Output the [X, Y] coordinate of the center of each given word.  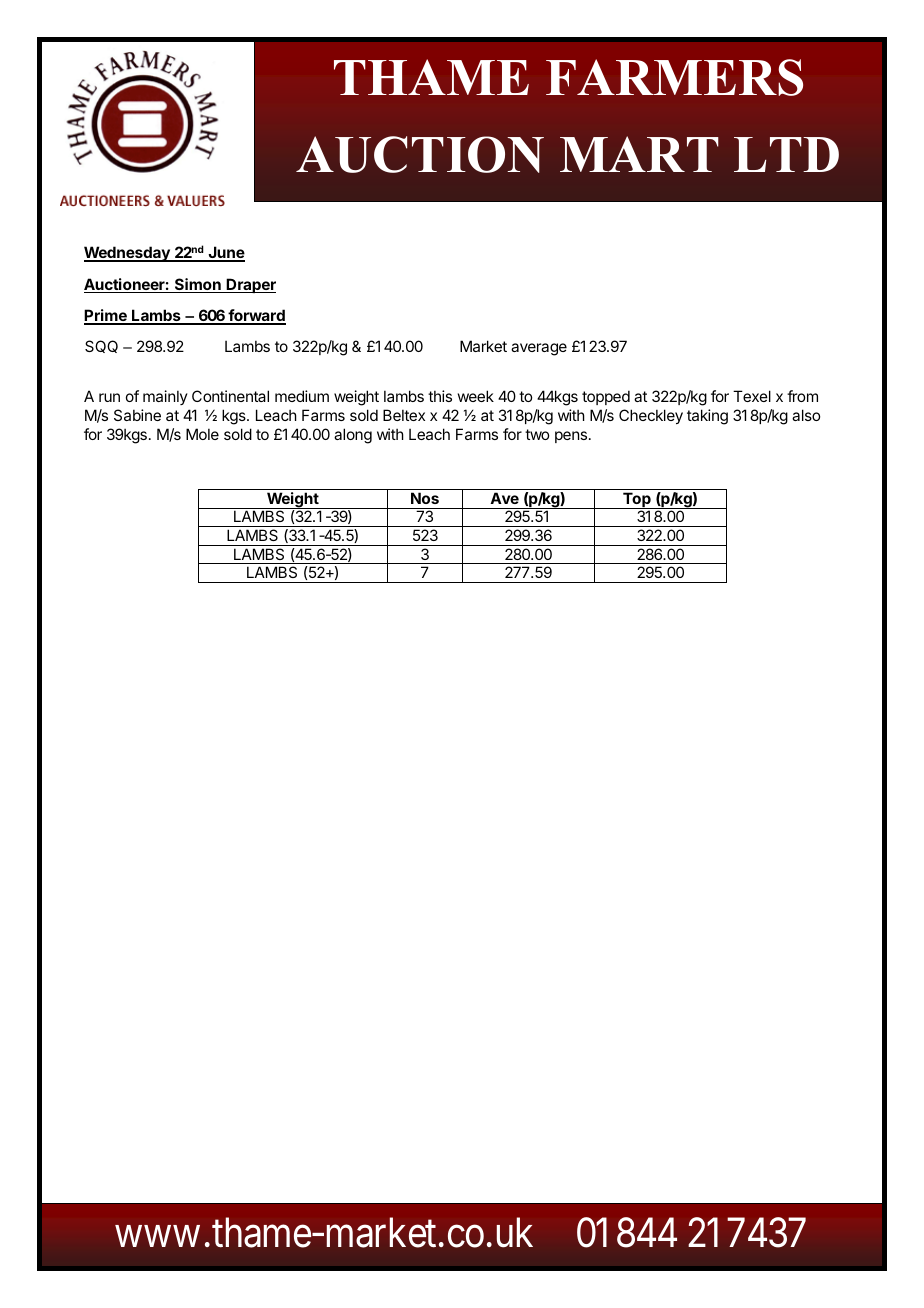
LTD [786, 154]
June [225, 253]
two [537, 434]
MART [639, 154]
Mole [202, 434]
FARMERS [674, 77]
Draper [250, 285]
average [539, 349]
